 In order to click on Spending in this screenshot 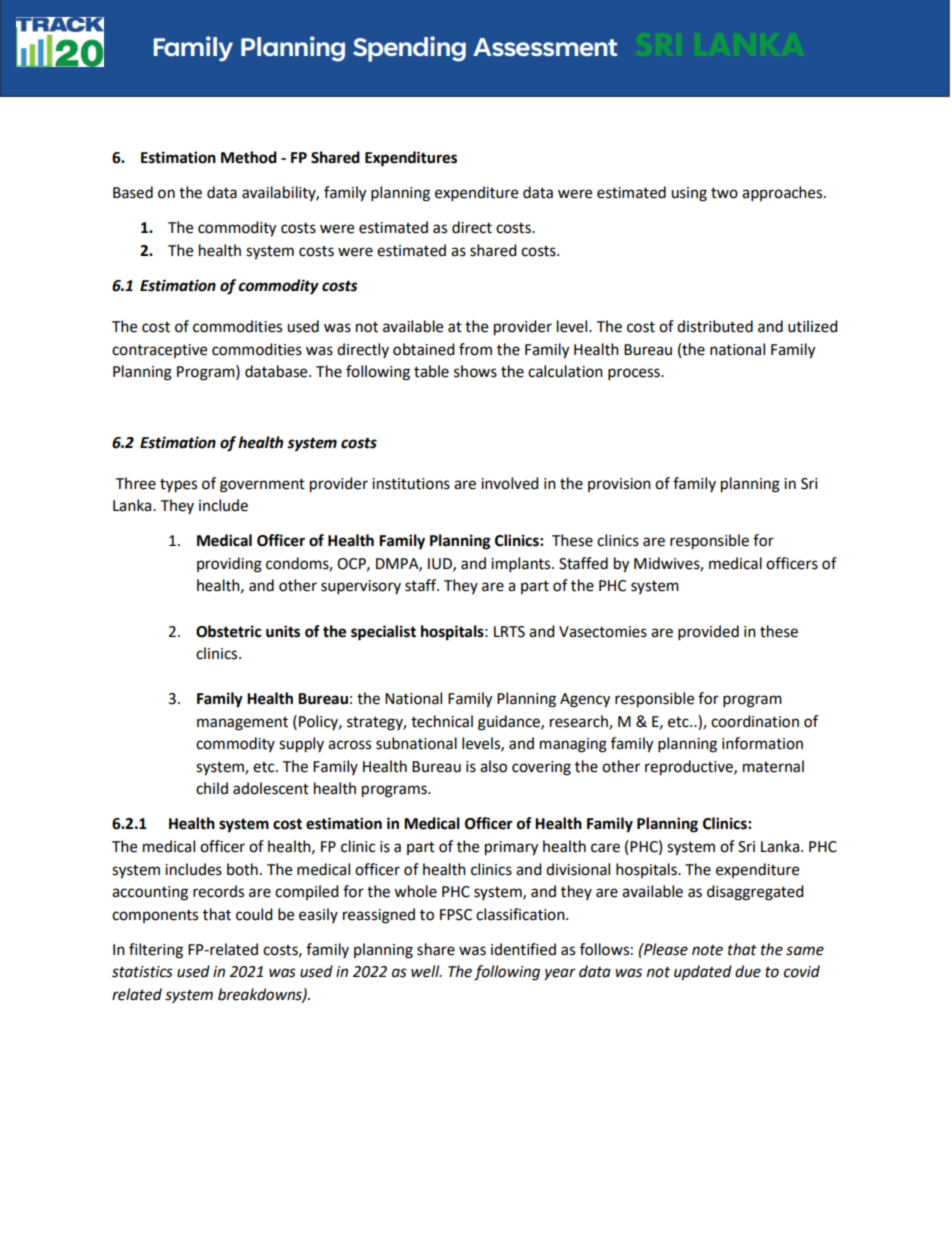, I will do `click(409, 49)`.
